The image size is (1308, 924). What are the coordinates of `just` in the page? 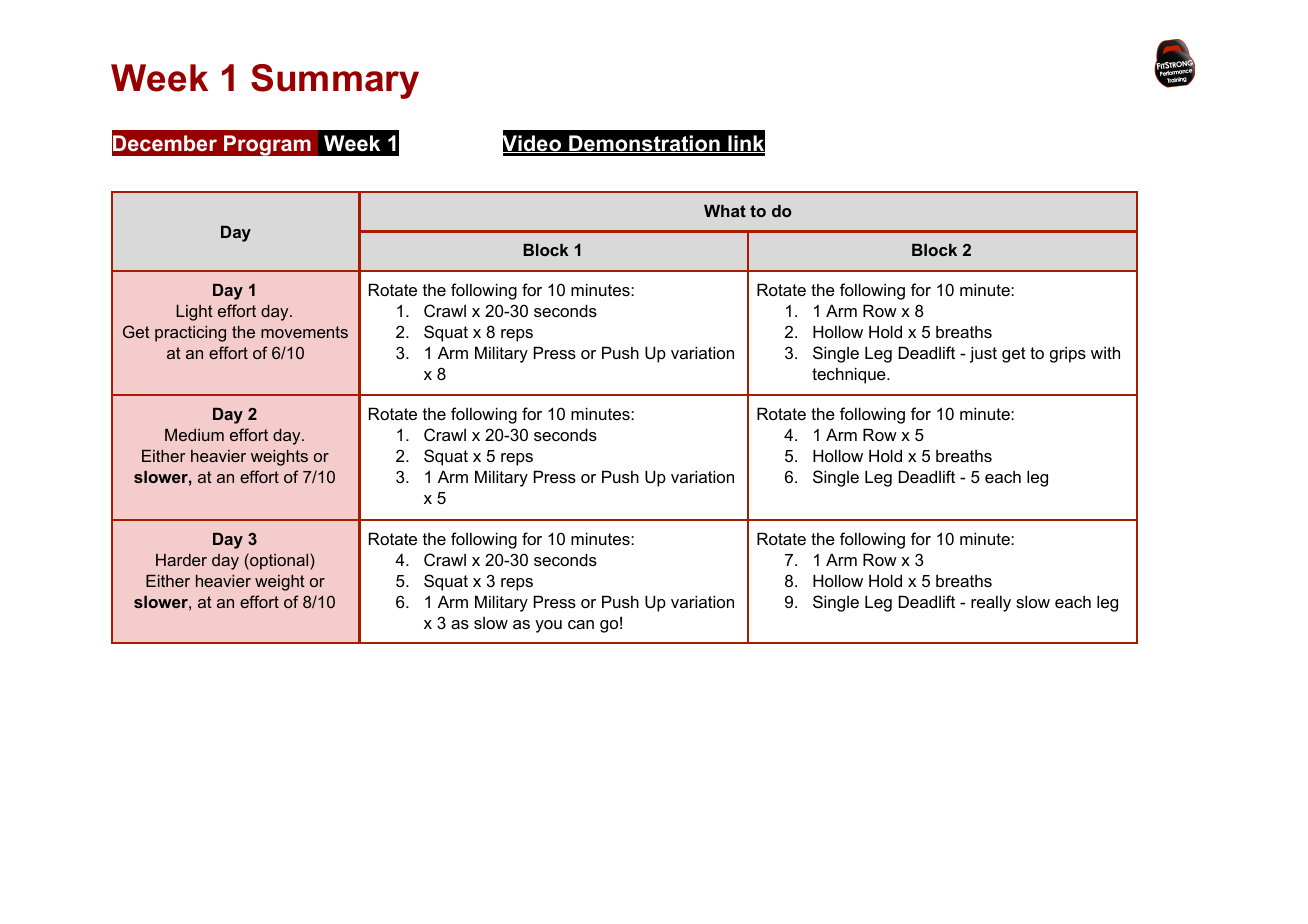 It's located at (983, 354).
